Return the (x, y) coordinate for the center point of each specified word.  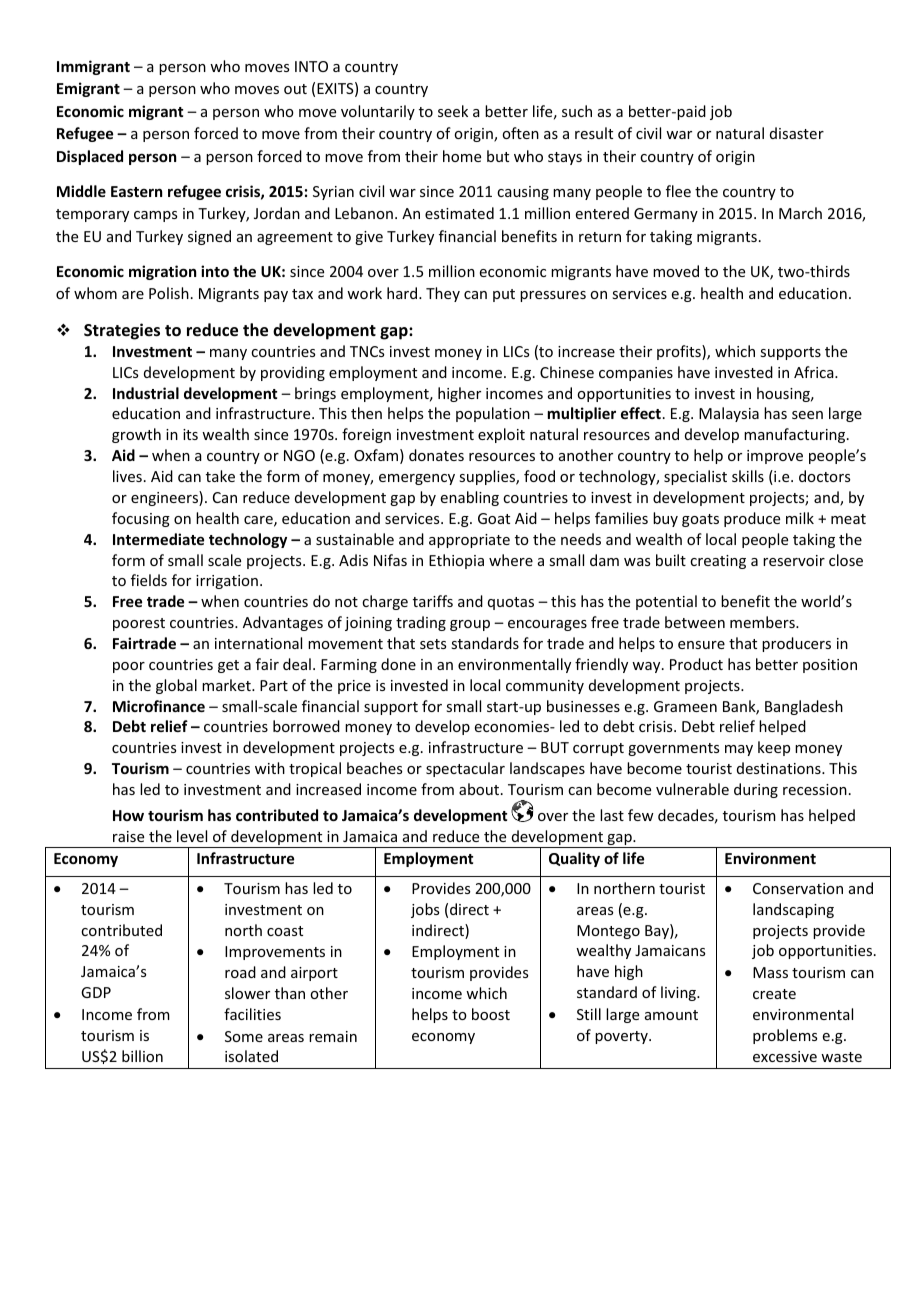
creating (718, 562)
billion (142, 1056)
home (462, 156)
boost (491, 1014)
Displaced (90, 157)
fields (149, 580)
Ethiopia (456, 561)
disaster (797, 133)
